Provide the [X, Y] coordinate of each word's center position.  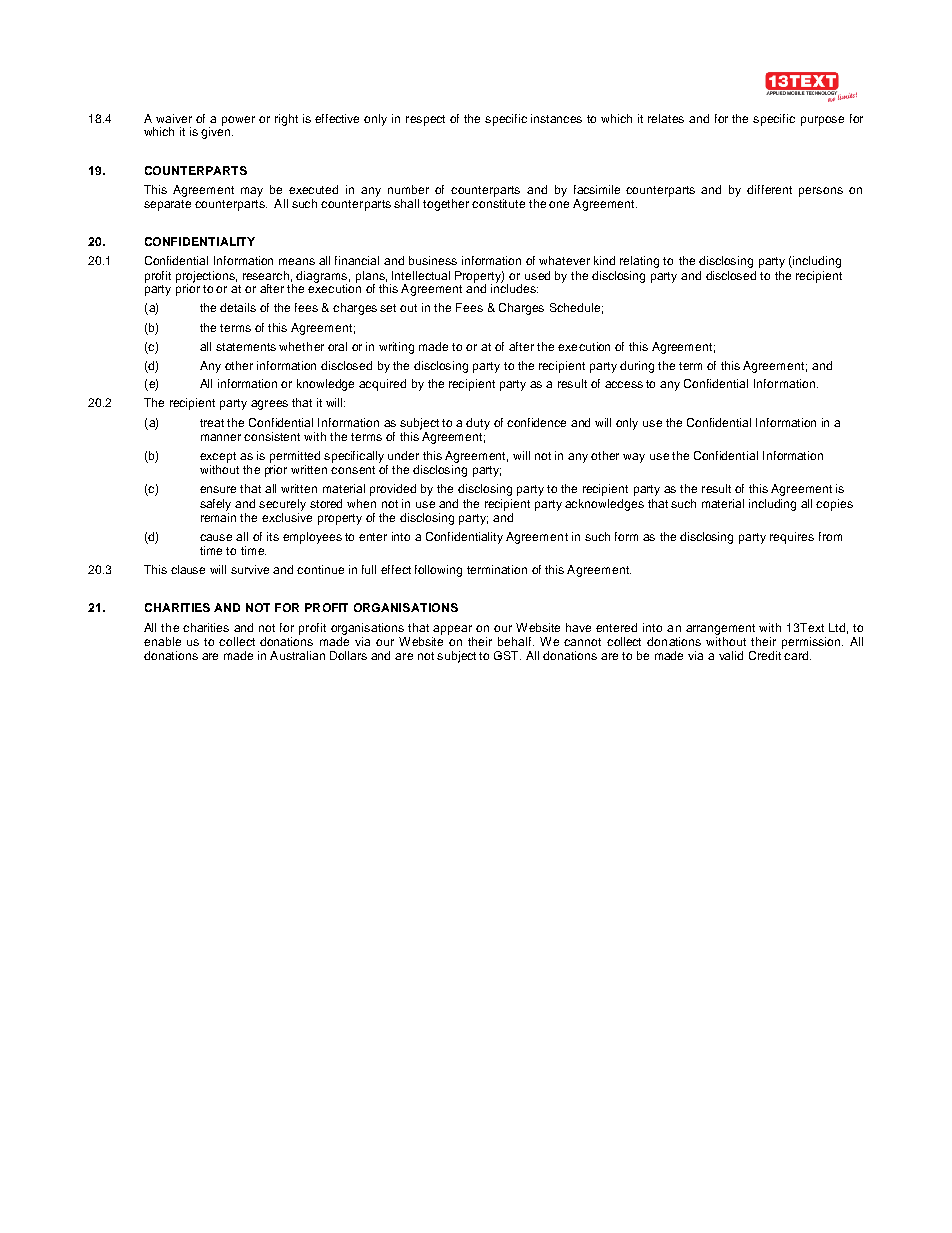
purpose [822, 121]
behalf [516, 641]
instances [556, 118]
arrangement [720, 629]
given [215, 132]
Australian [297, 655]
